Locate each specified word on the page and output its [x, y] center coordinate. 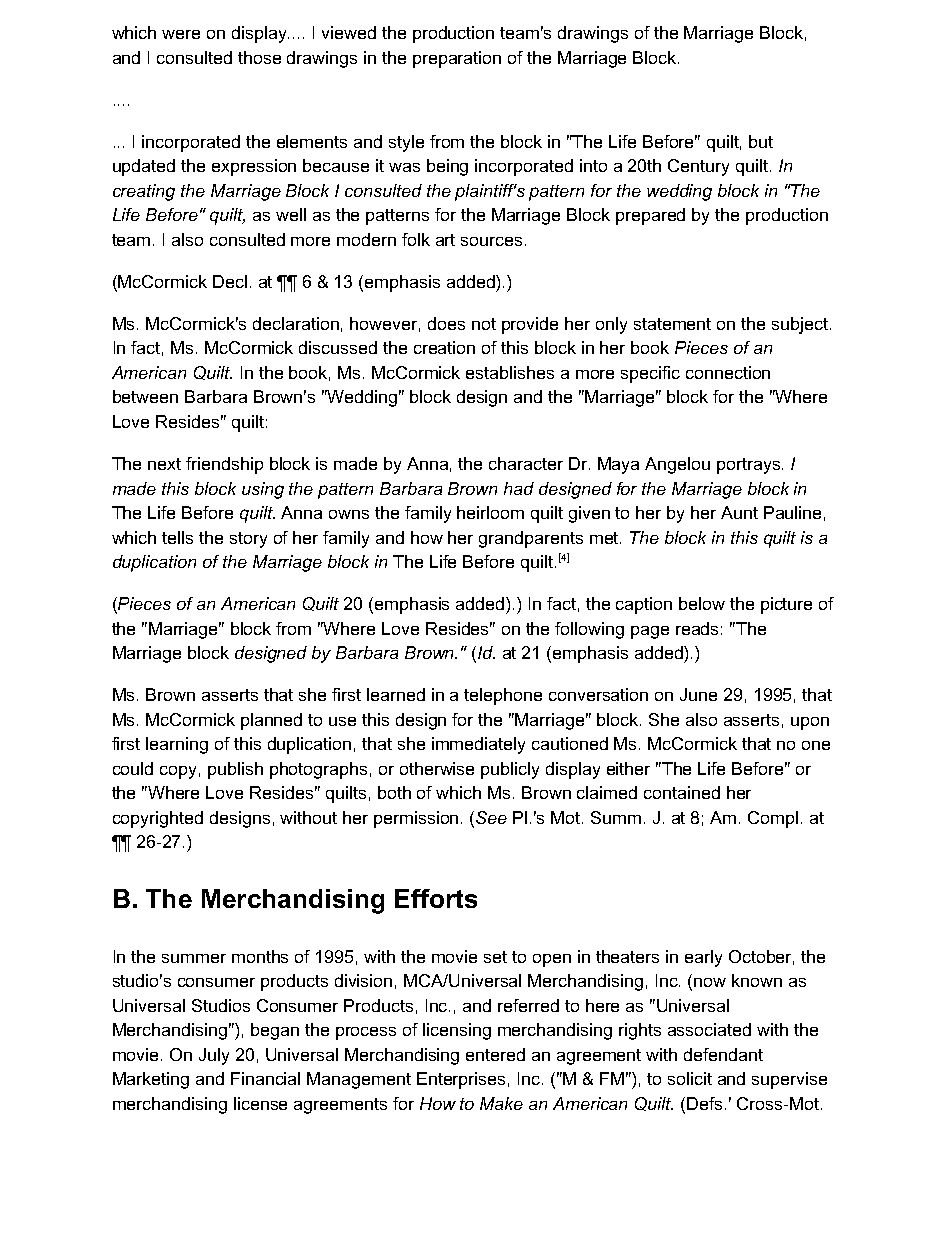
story [248, 540]
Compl [773, 819]
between [145, 396]
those [259, 57]
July [214, 1056]
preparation [457, 59]
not [484, 324]
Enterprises [461, 1080]
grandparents [531, 539]
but [761, 141]
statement [672, 324]
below [702, 603]
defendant [723, 1054]
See [491, 817]
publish [235, 770]
